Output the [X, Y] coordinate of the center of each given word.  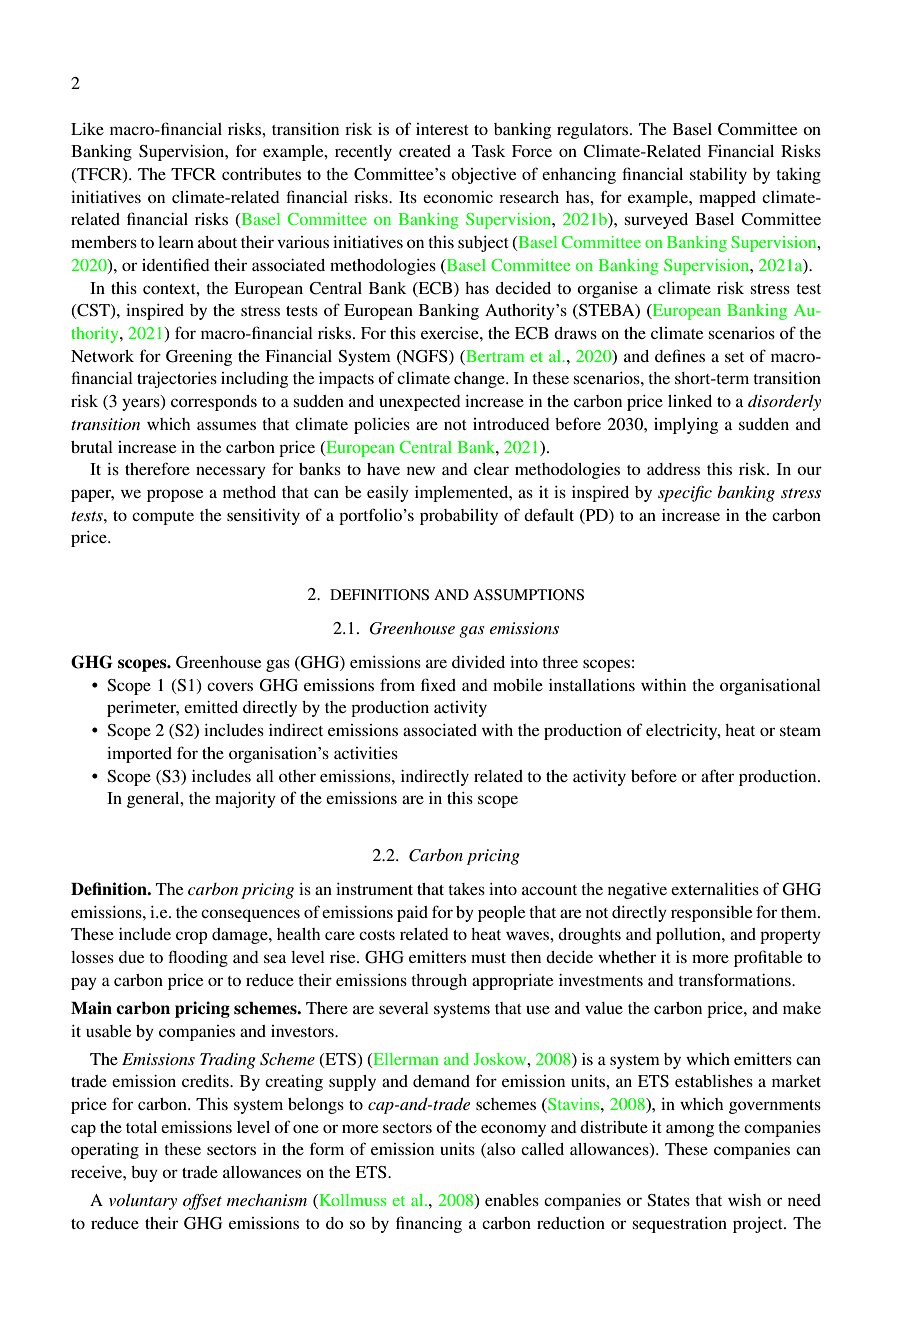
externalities [715, 889]
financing [429, 1224]
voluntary [143, 1202]
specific [685, 494]
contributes [261, 174]
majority [245, 800]
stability [718, 176]
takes [466, 889]
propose [175, 495]
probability [459, 517]
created [425, 151]
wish [744, 1200]
